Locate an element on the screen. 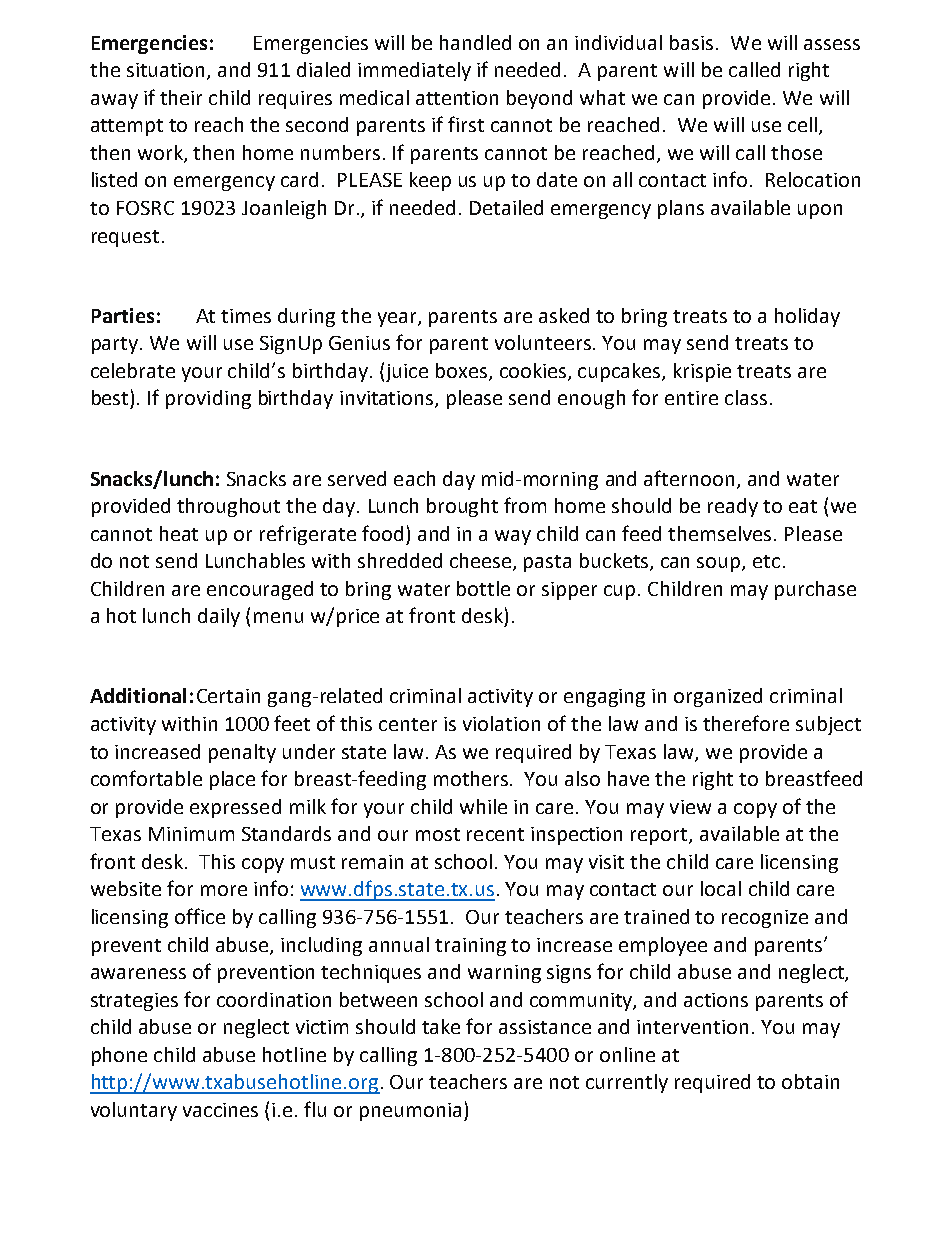 The height and width of the screenshot is (1233, 952). pneumonia is located at coordinates (410, 1112).
